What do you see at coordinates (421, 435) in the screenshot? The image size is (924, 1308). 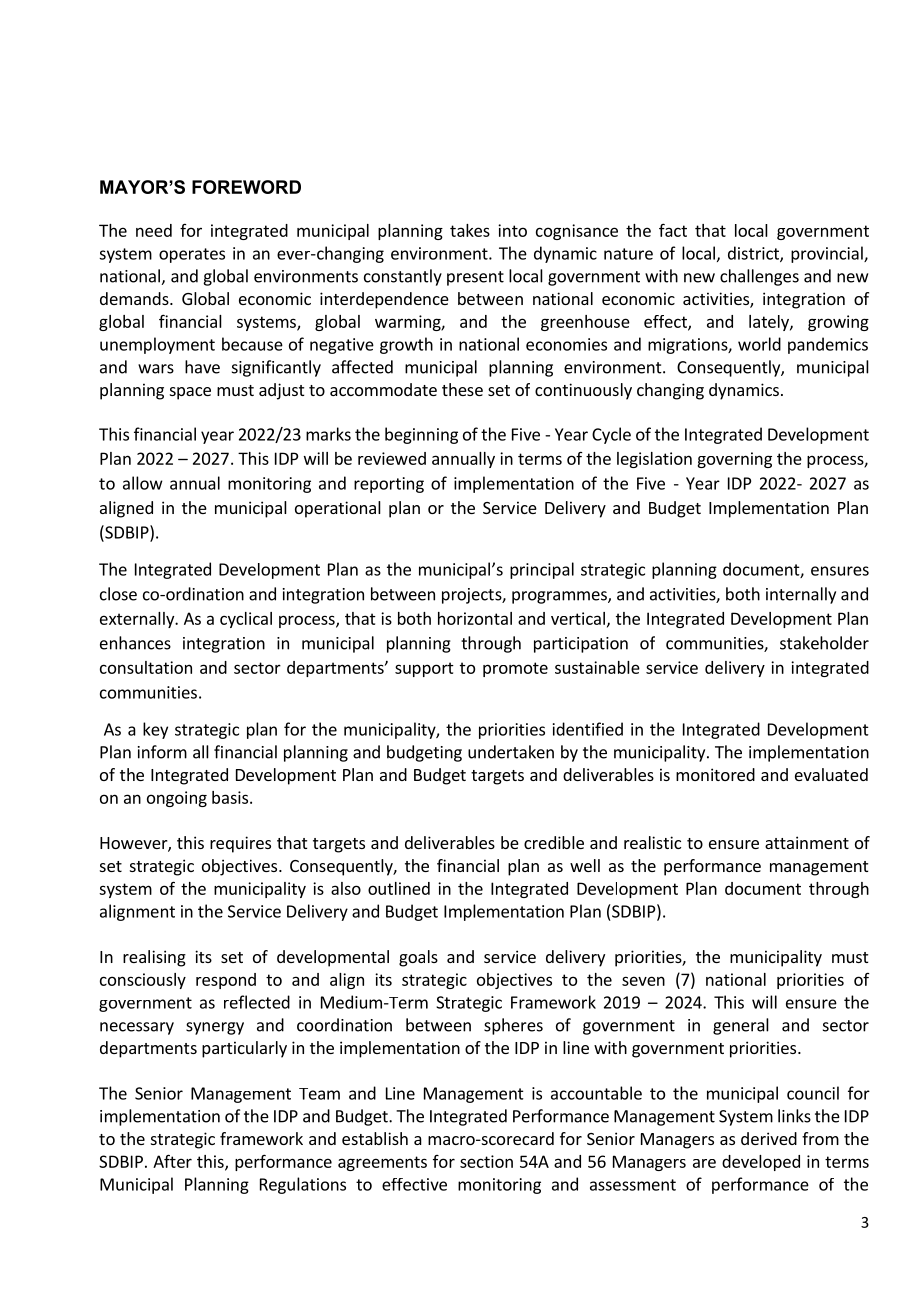 I see `beginning` at bounding box center [421, 435].
